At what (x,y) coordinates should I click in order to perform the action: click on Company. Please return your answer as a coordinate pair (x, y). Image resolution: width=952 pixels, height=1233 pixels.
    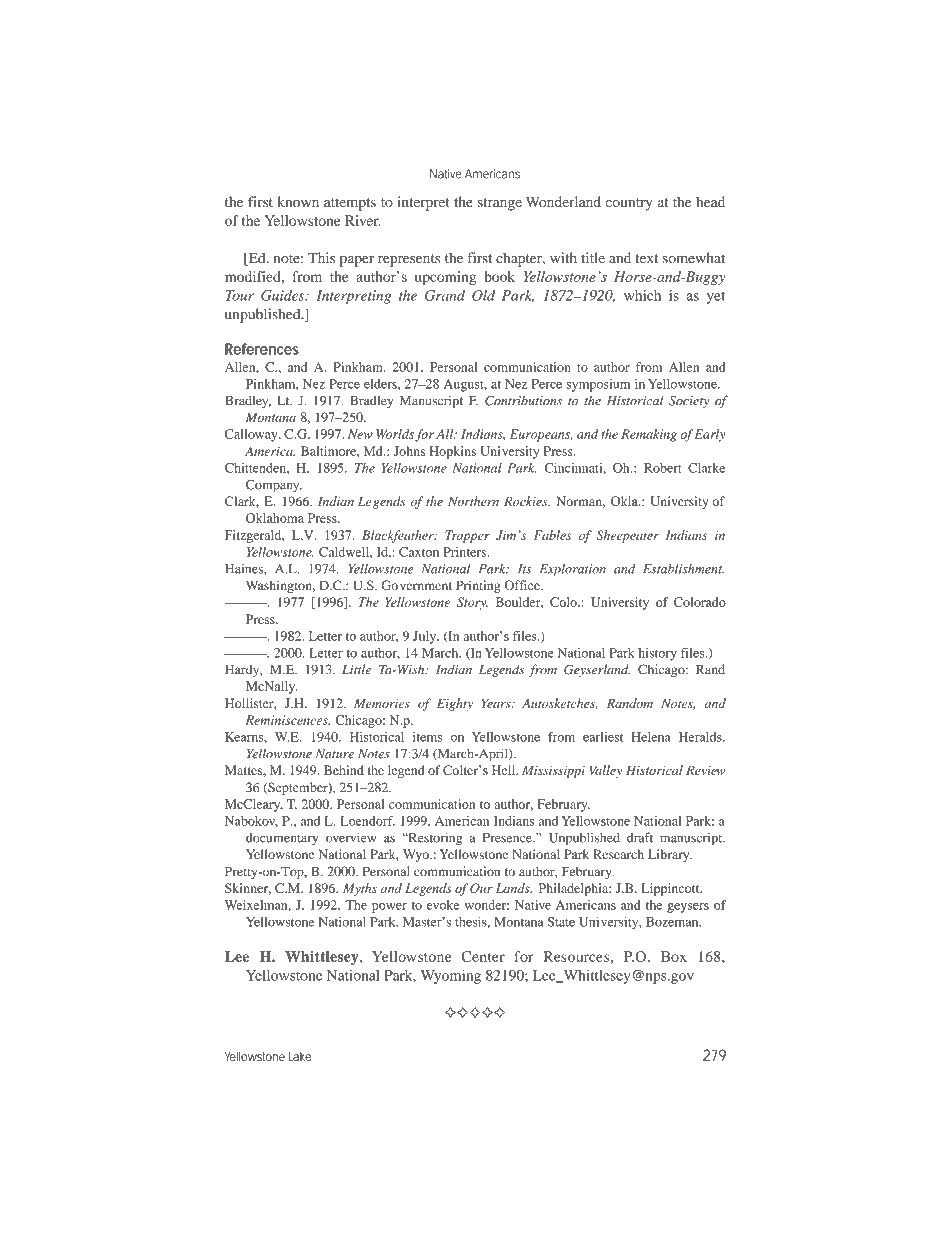
    Looking at the image, I should click on (274, 486).
